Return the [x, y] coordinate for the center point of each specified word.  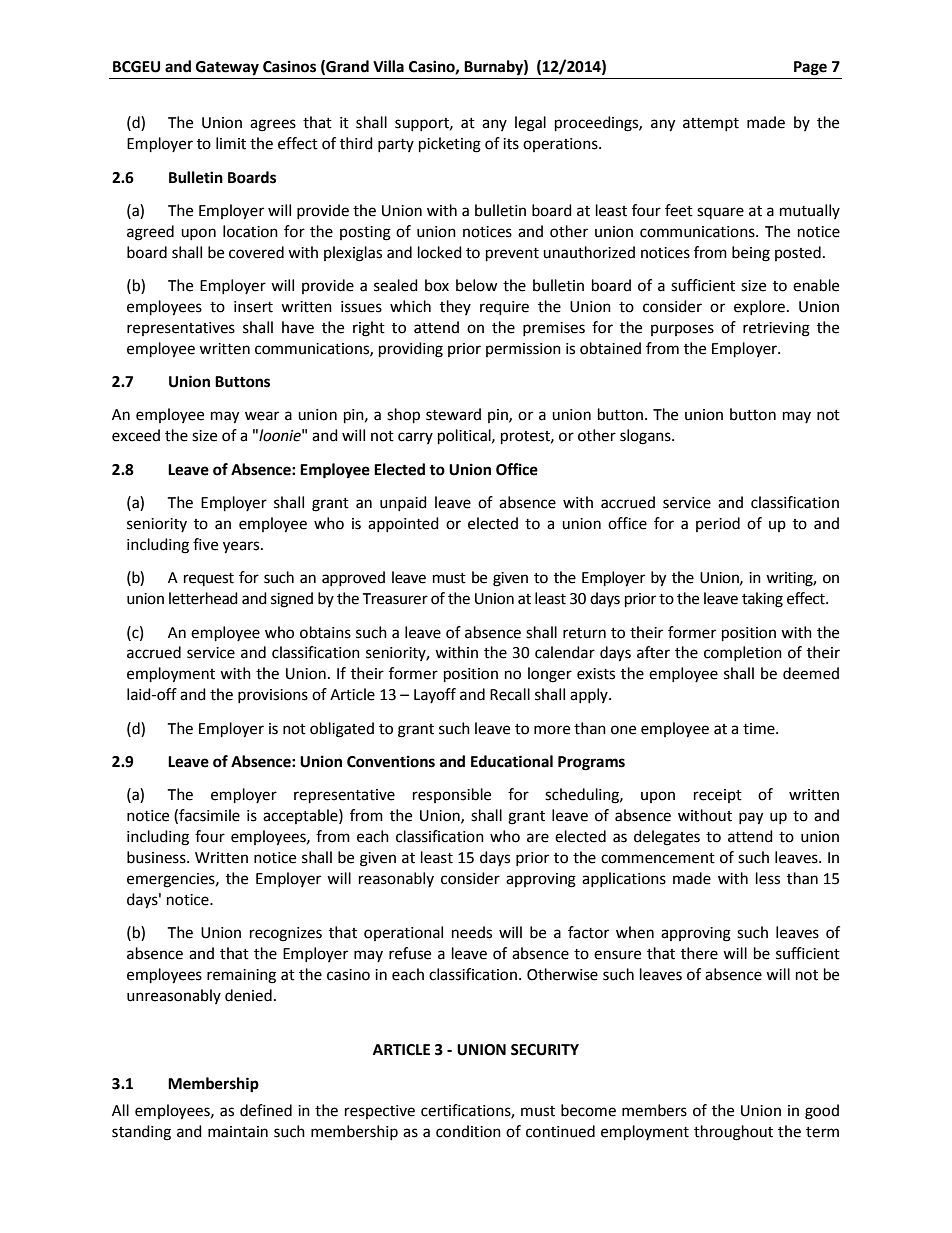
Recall [510, 694]
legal [530, 124]
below [477, 285]
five [205, 544]
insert [253, 307]
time [760, 729]
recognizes [286, 934]
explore [759, 307]
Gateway [227, 68]
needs [472, 932]
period [718, 524]
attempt [711, 124]
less [768, 878]
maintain [238, 1132]
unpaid [403, 503]
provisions [273, 696]
